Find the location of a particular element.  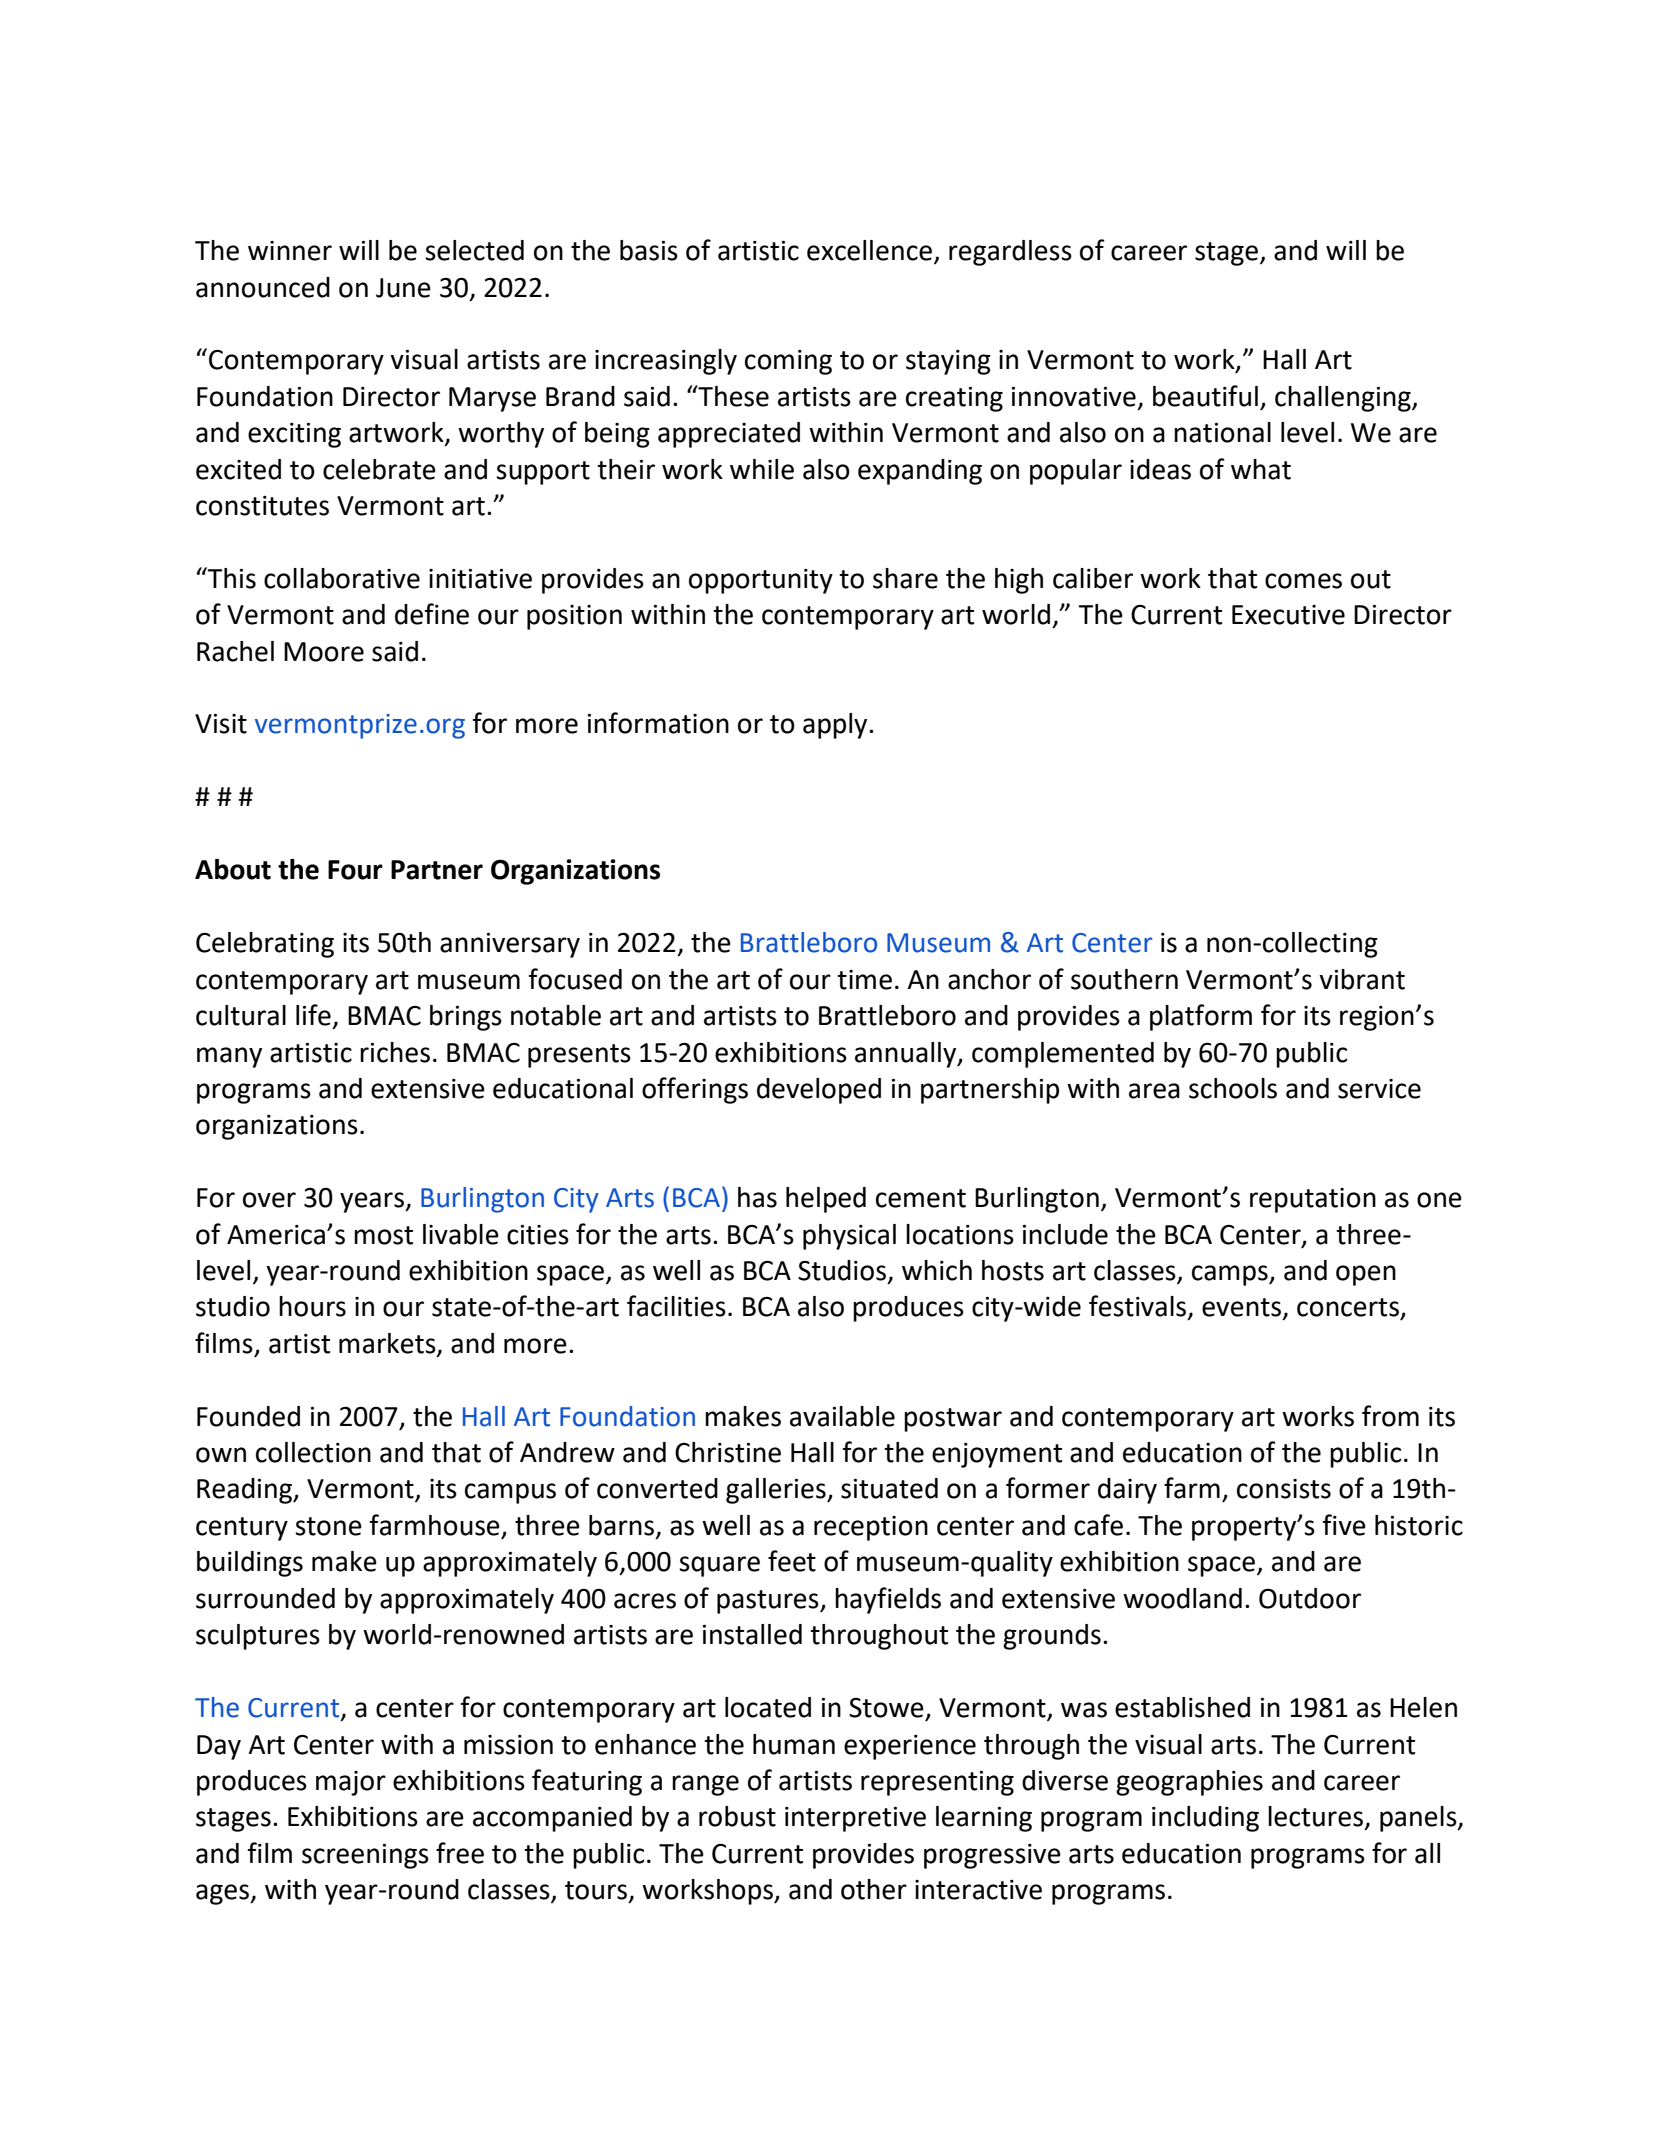

apply is located at coordinates (836, 726).
